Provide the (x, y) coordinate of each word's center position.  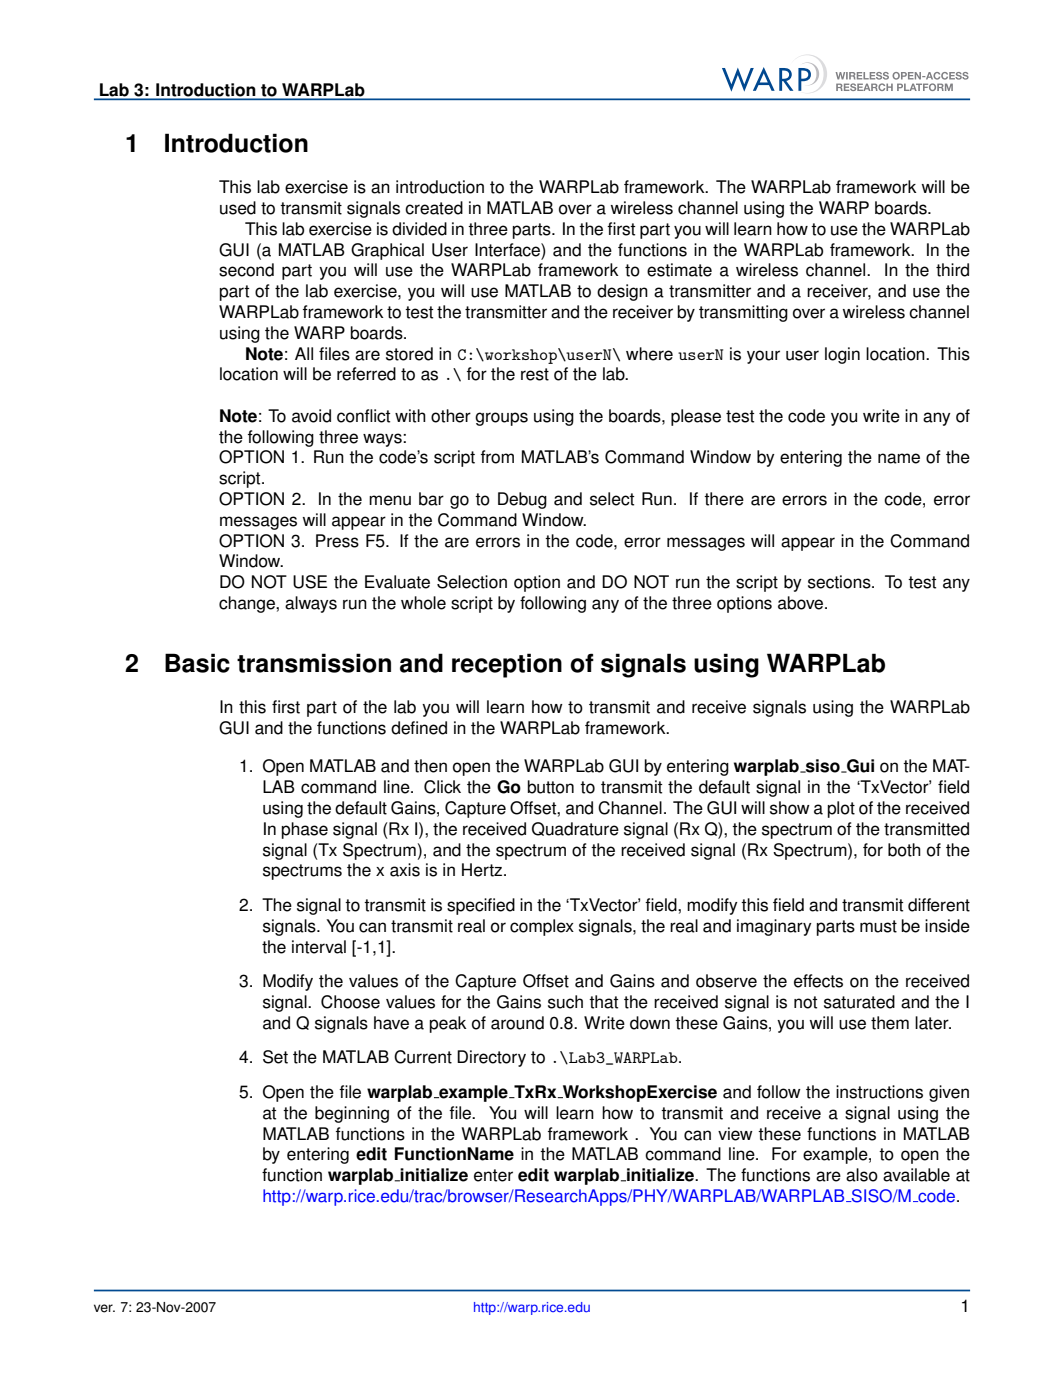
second (246, 270)
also (862, 1175)
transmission (314, 663)
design (622, 292)
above (802, 603)
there (724, 499)
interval (319, 947)
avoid (311, 416)
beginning (352, 1114)
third (952, 270)
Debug (522, 500)
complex (542, 927)
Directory (491, 1058)
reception (507, 665)
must (878, 926)
